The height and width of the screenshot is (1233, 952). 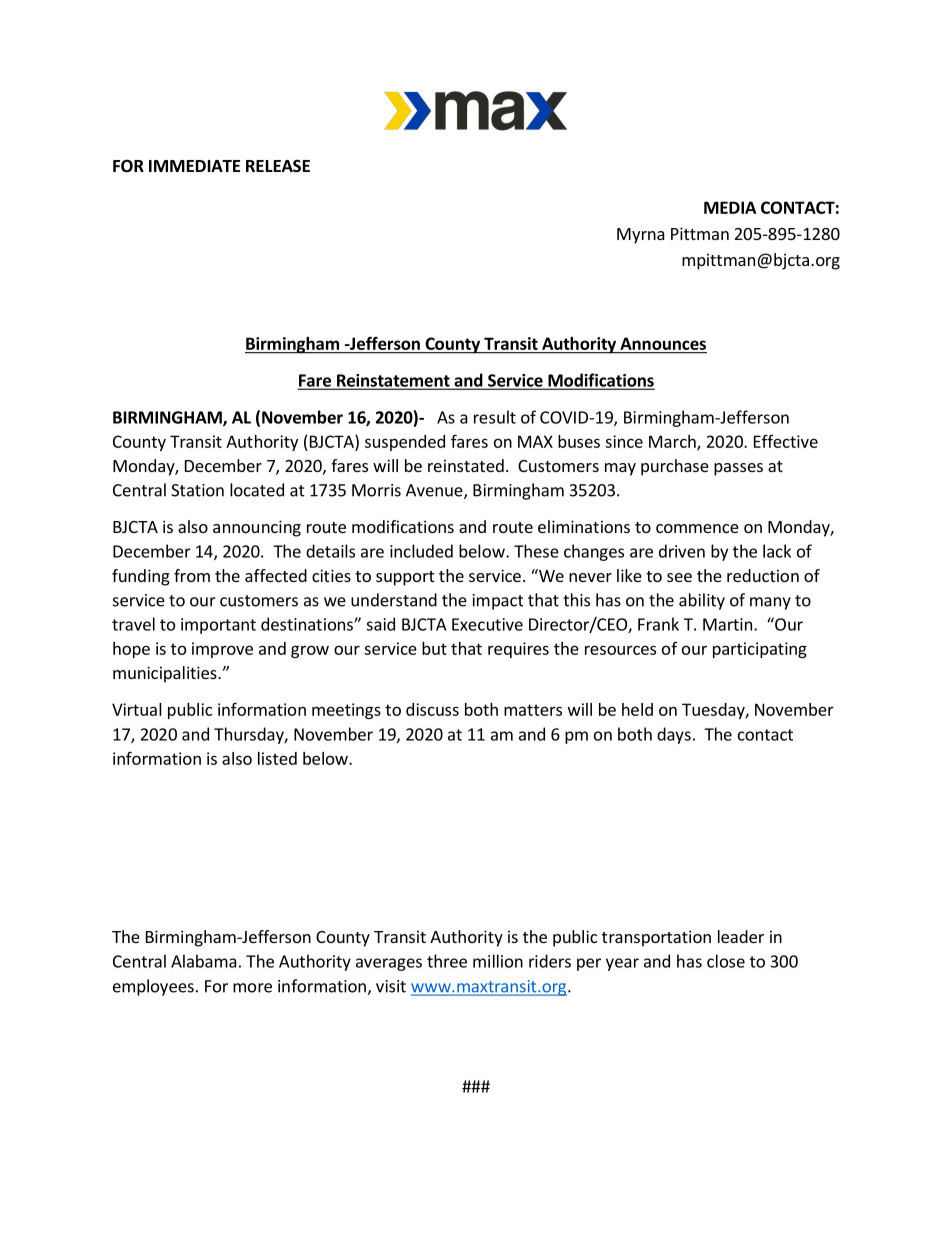 What do you see at coordinates (726, 961) in the screenshot?
I see `close` at bounding box center [726, 961].
